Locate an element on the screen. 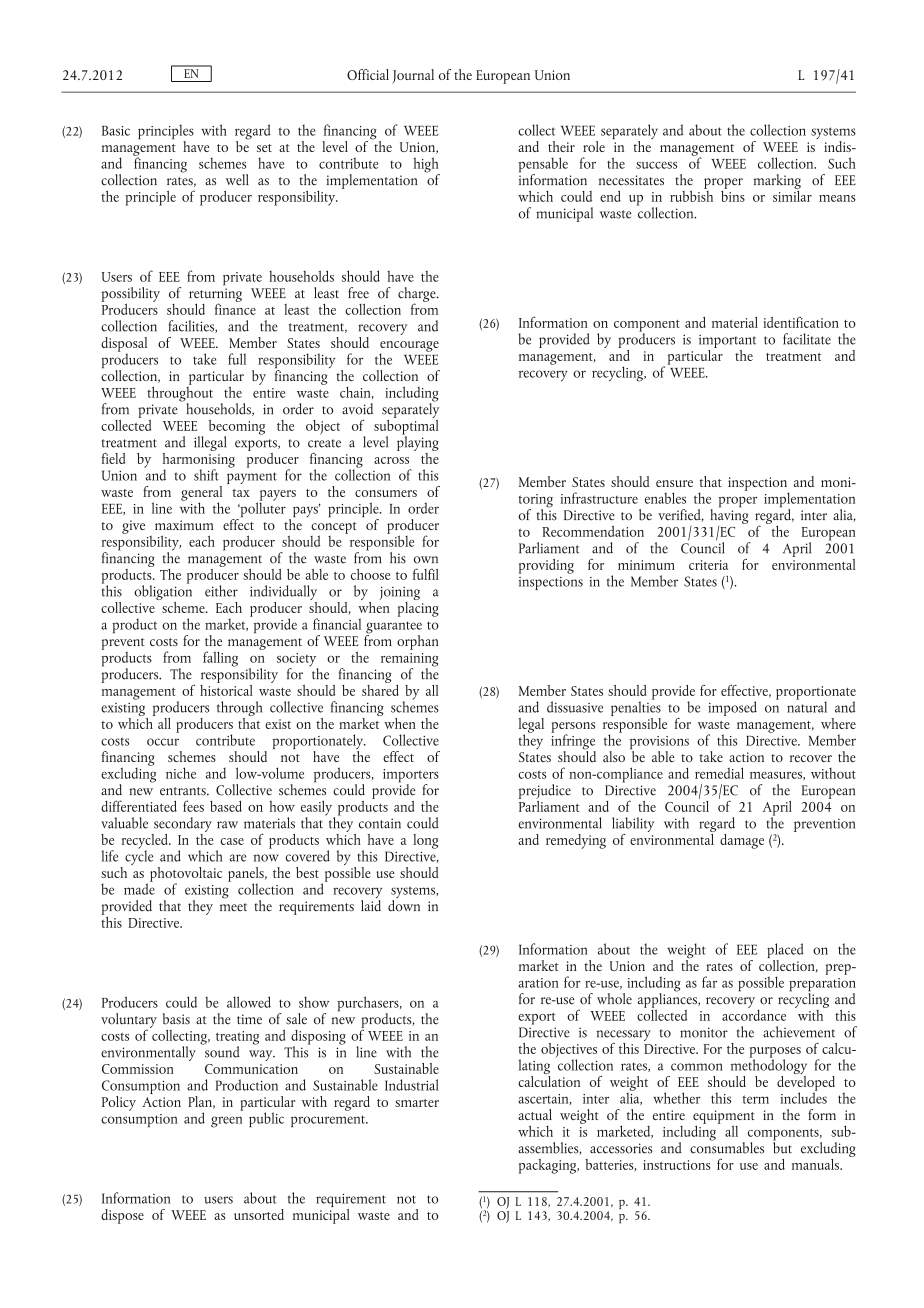  marking is located at coordinates (777, 181).
